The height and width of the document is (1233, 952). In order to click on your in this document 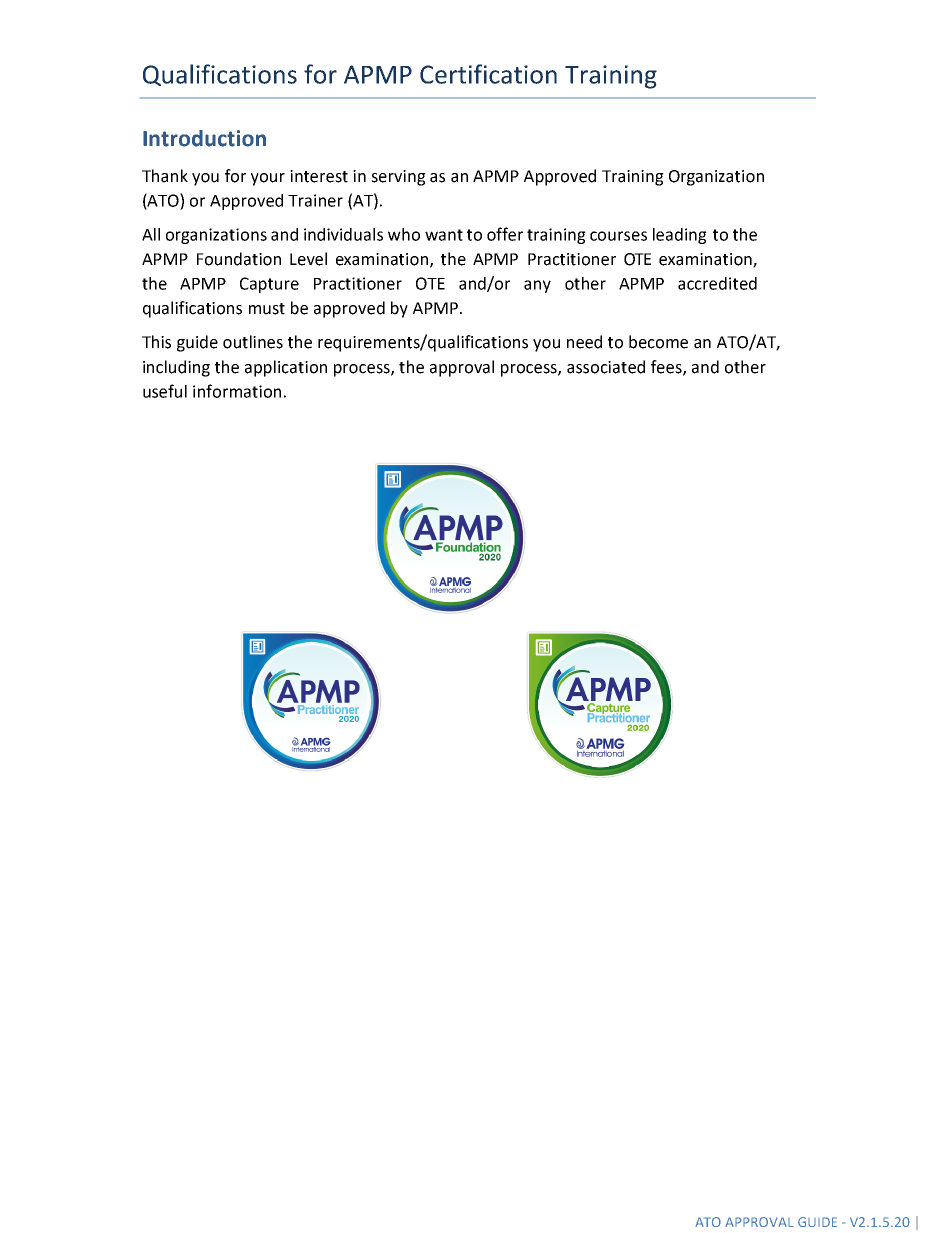, I will do `click(268, 179)`.
